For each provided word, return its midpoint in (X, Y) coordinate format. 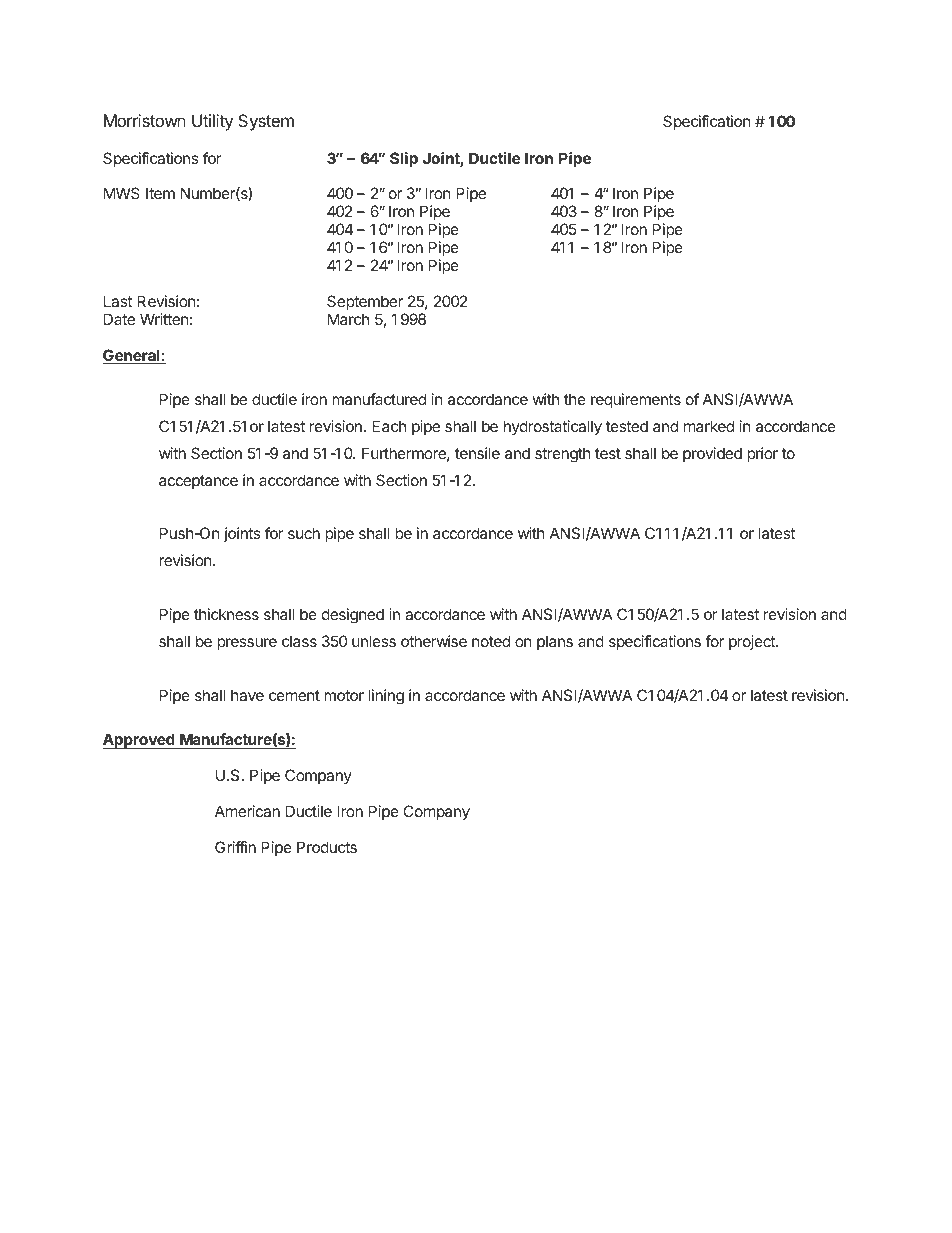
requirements (636, 400)
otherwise (434, 641)
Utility (212, 122)
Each (389, 426)
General (132, 356)
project (753, 642)
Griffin (235, 847)
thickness (226, 614)
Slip (404, 159)
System (266, 122)
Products (327, 847)
